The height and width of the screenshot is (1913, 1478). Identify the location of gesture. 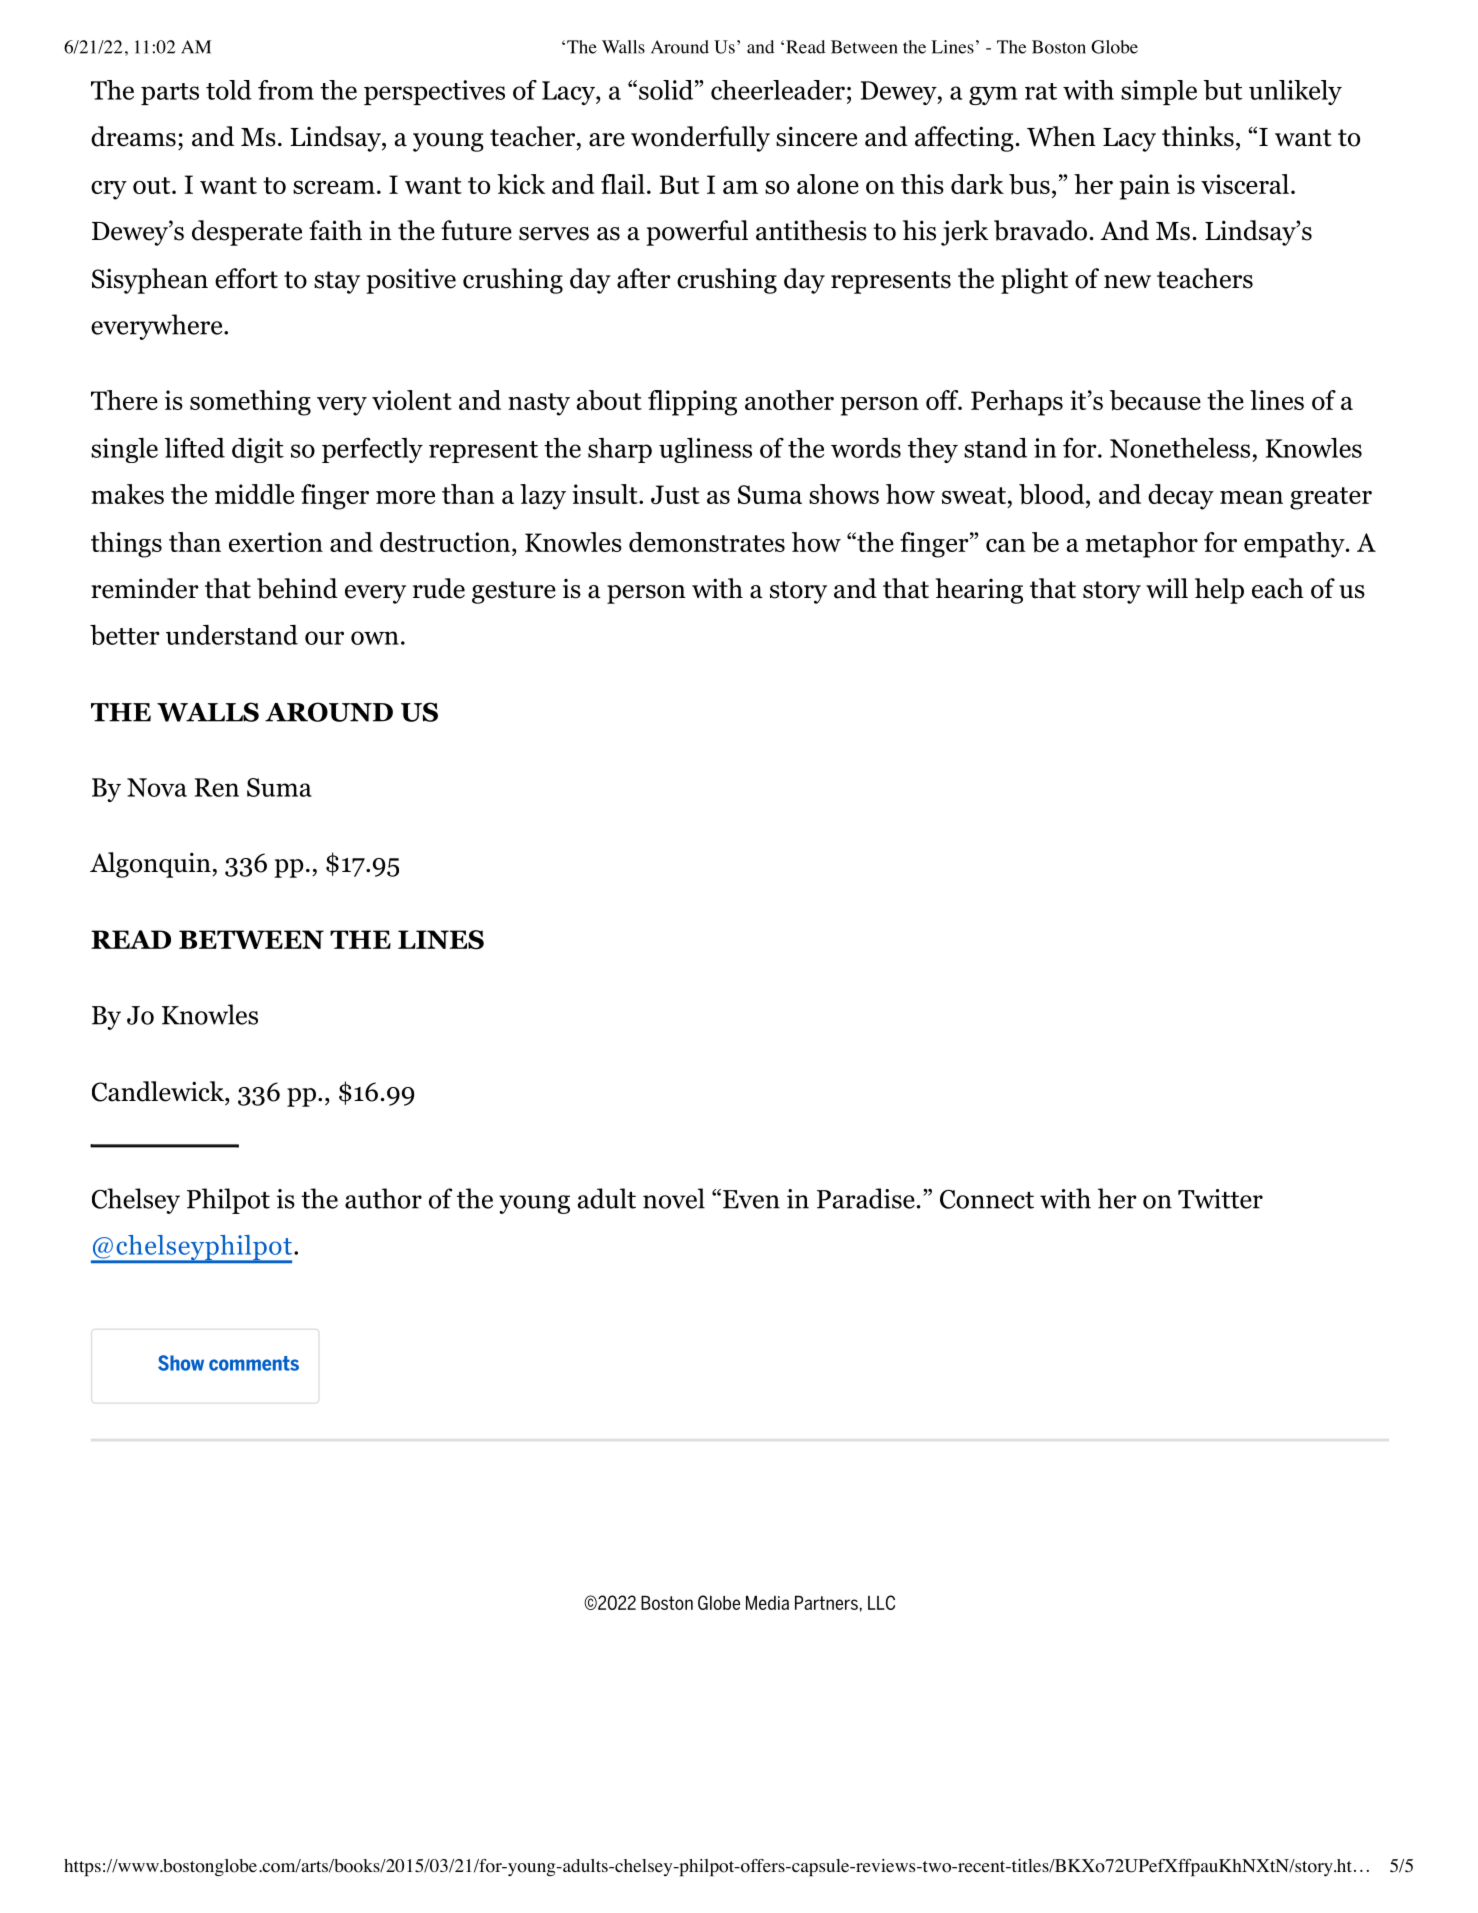
(514, 592).
